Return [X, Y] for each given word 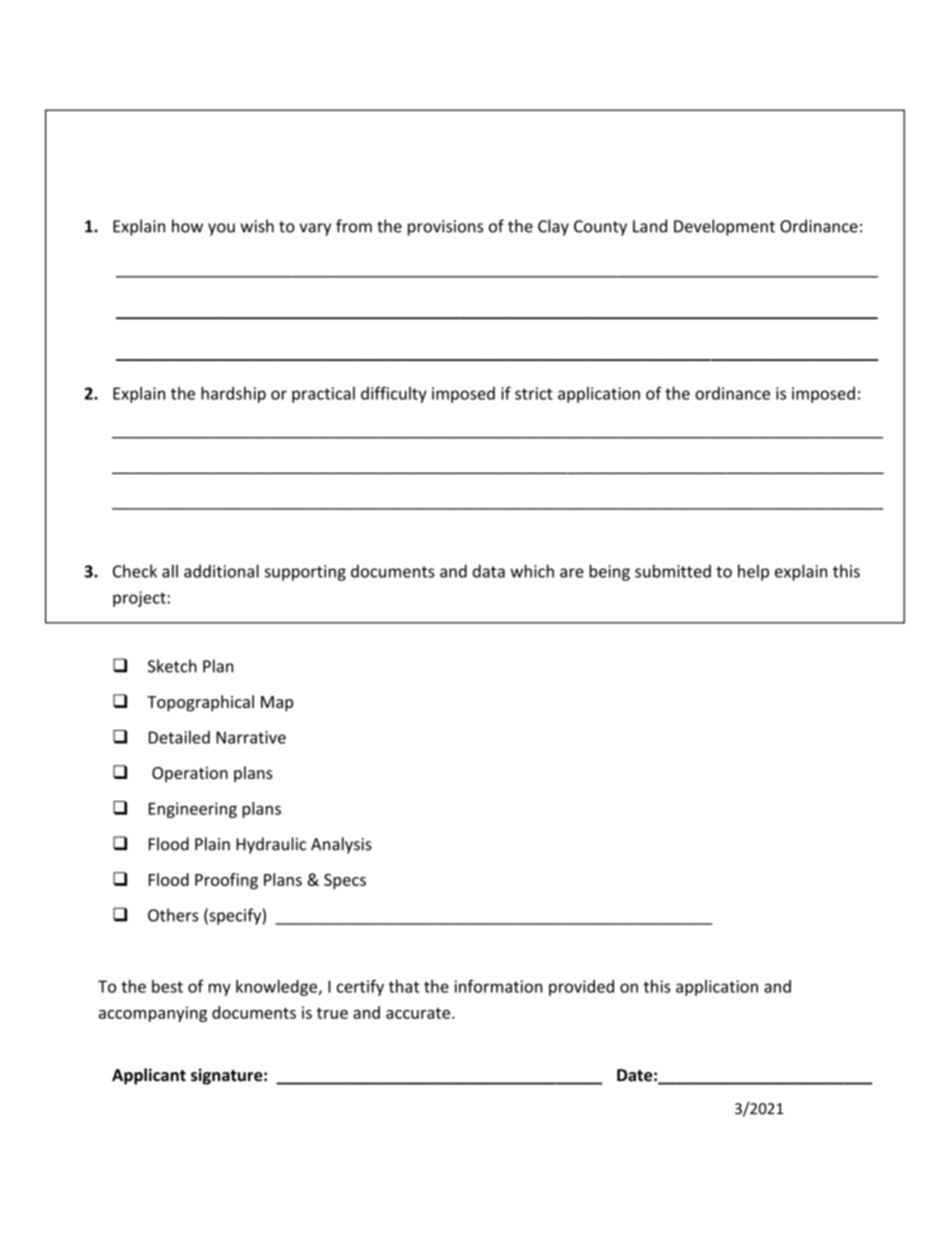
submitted [673, 571]
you [221, 229]
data [489, 571]
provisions [445, 228]
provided [581, 988]
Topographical [200, 703]
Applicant [149, 1076]
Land [650, 226]
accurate [419, 1013]
